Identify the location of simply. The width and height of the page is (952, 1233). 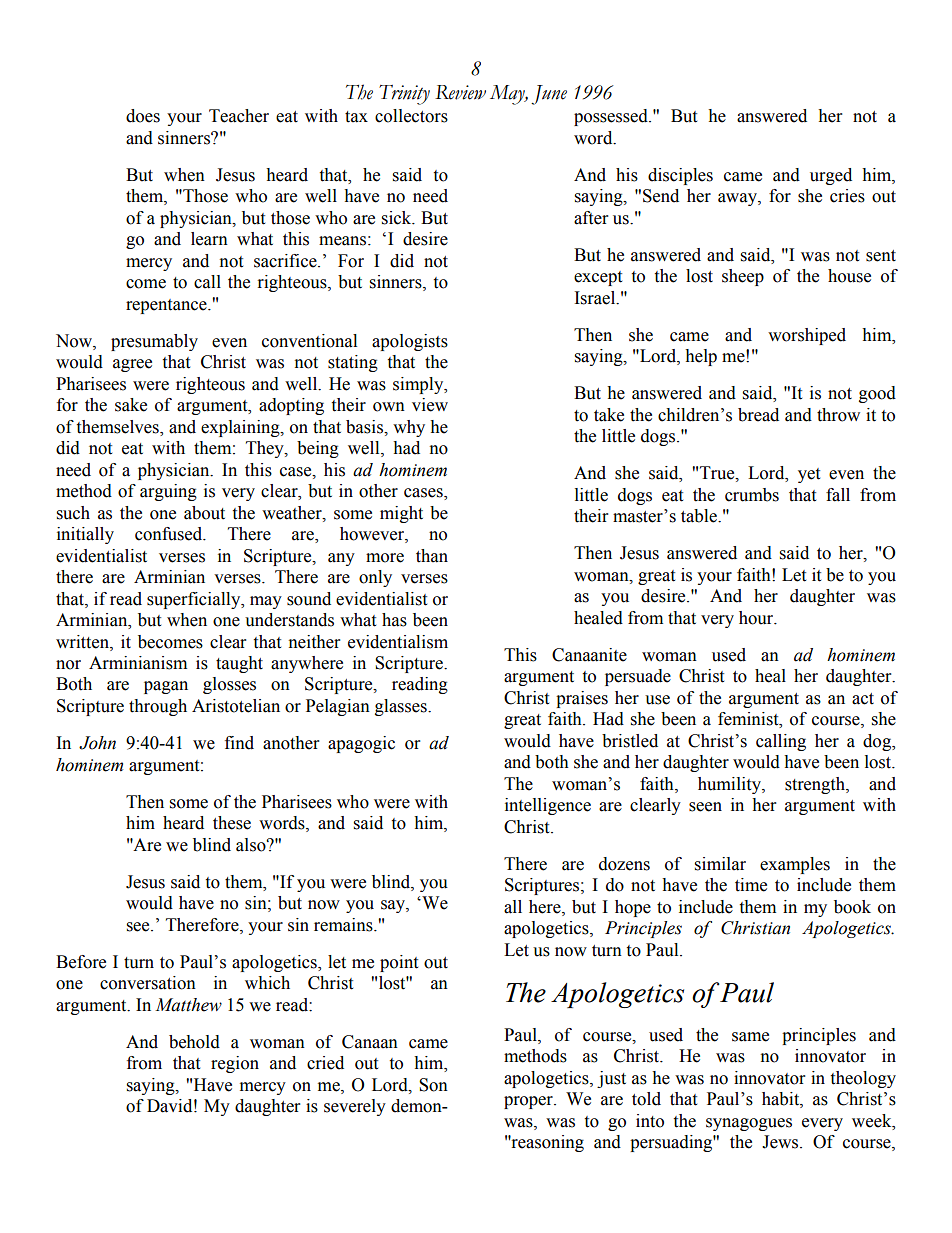
(419, 385).
